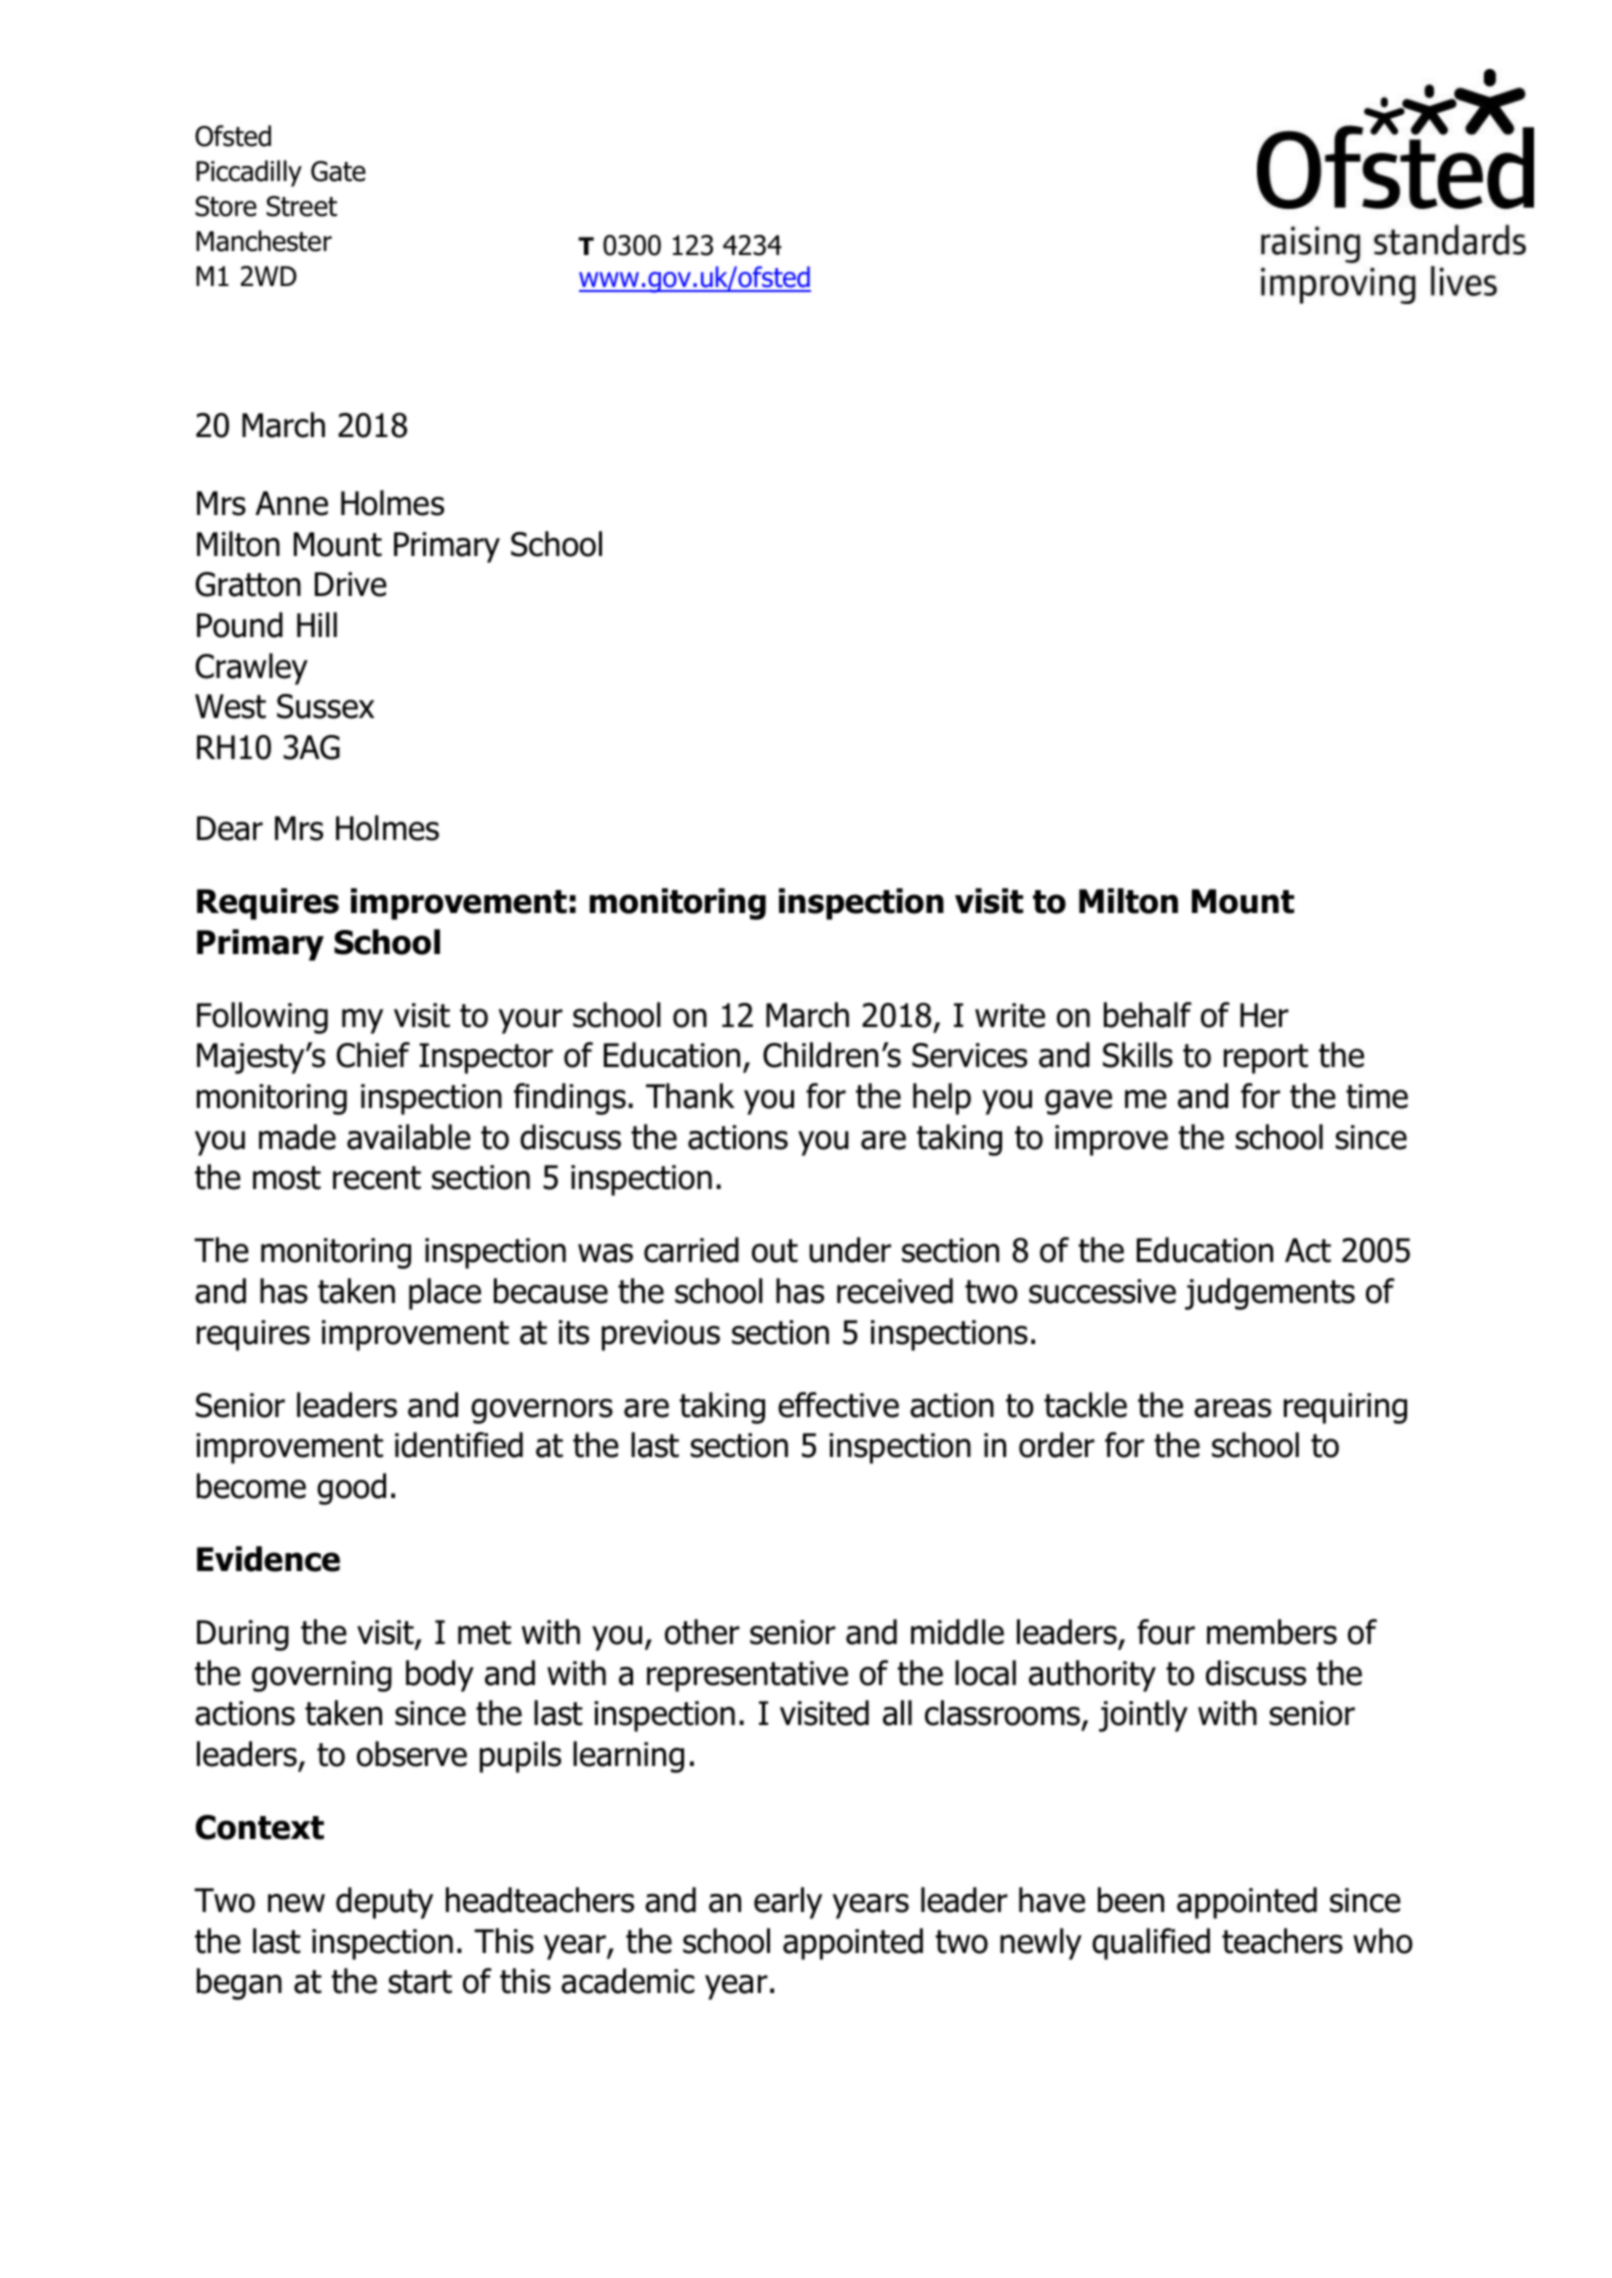  What do you see at coordinates (838, 1405) in the image?
I see `effective` at bounding box center [838, 1405].
